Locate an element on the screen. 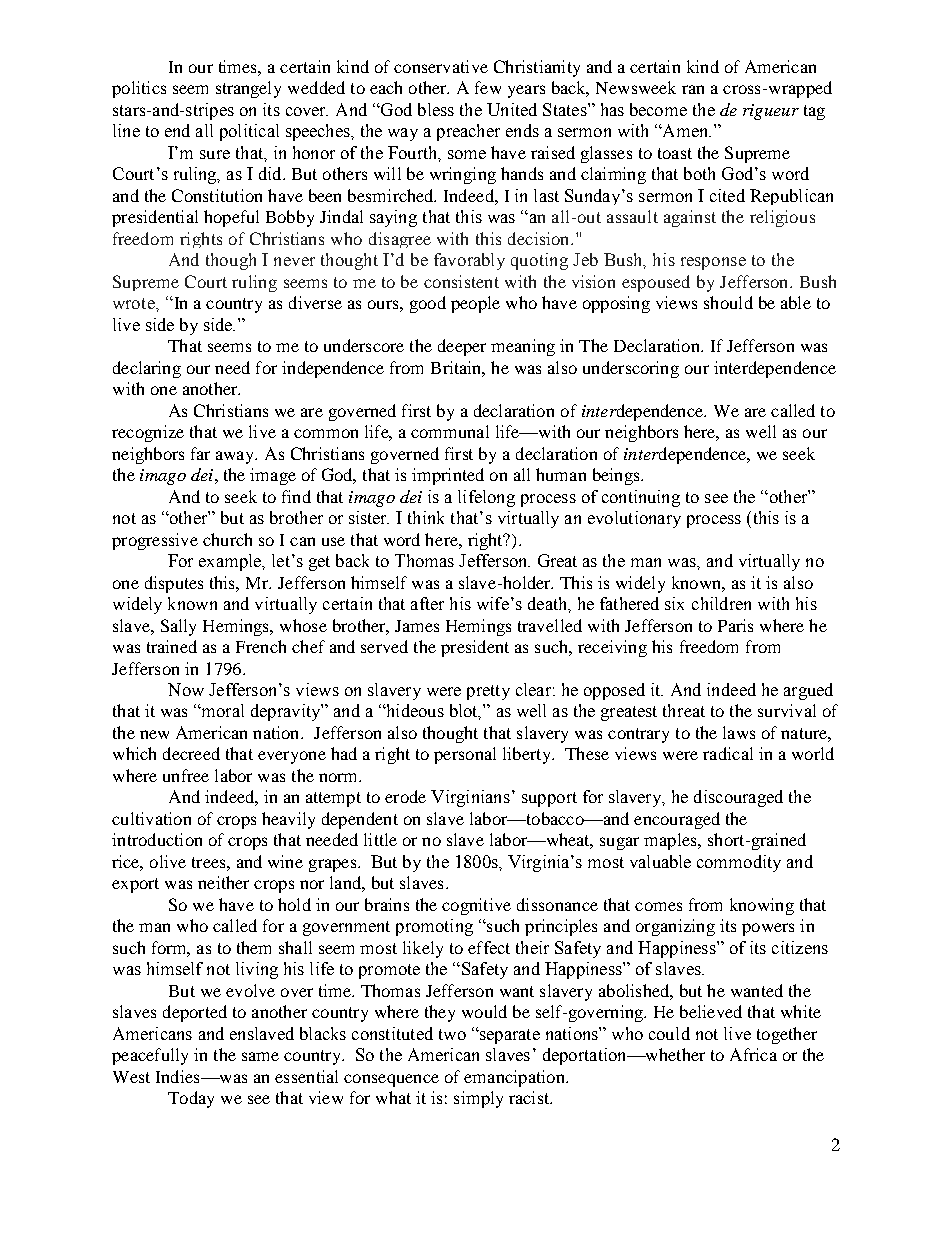  simply is located at coordinates (478, 1099).
